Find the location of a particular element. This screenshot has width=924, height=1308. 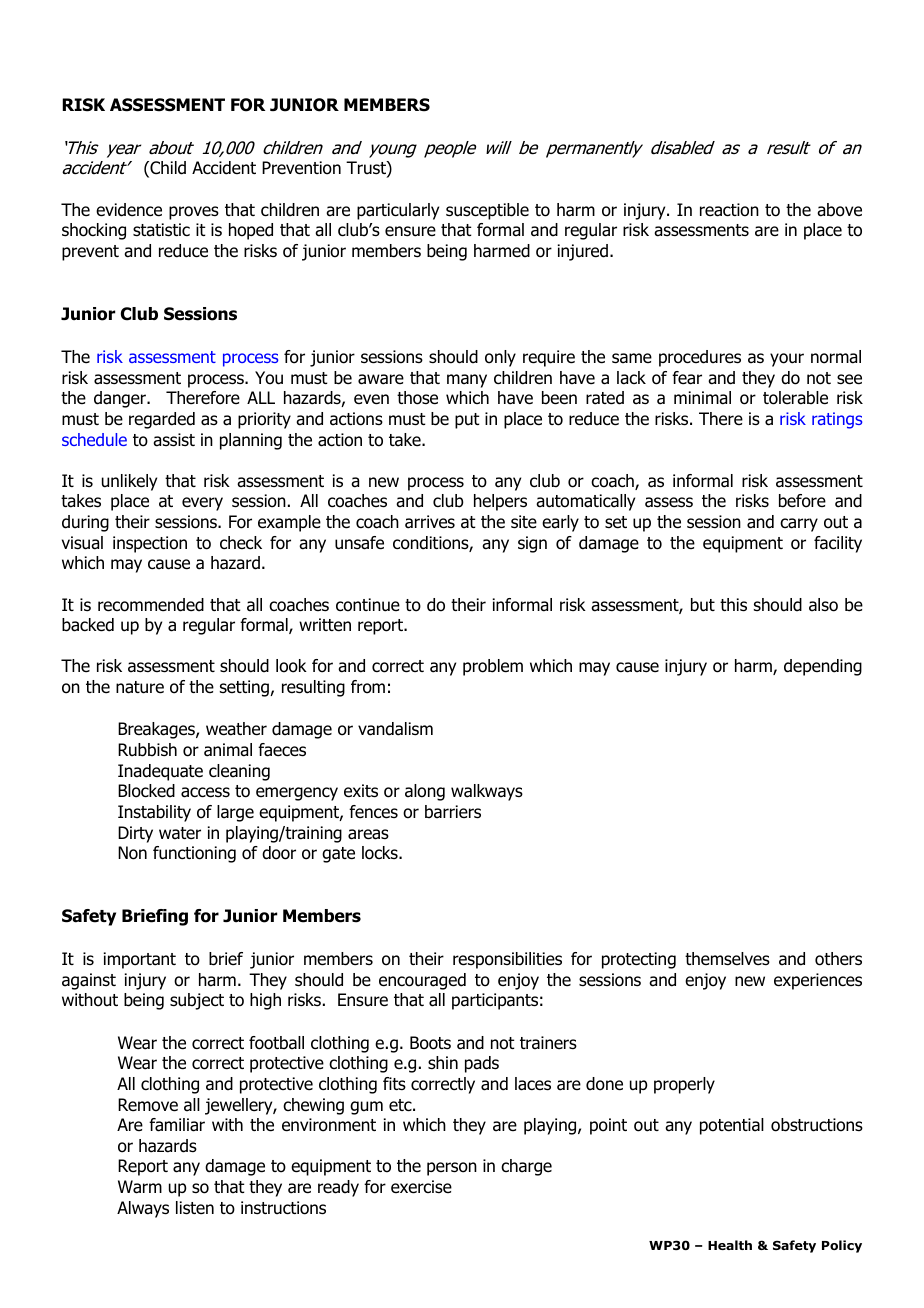

responsibilities is located at coordinates (507, 960).
